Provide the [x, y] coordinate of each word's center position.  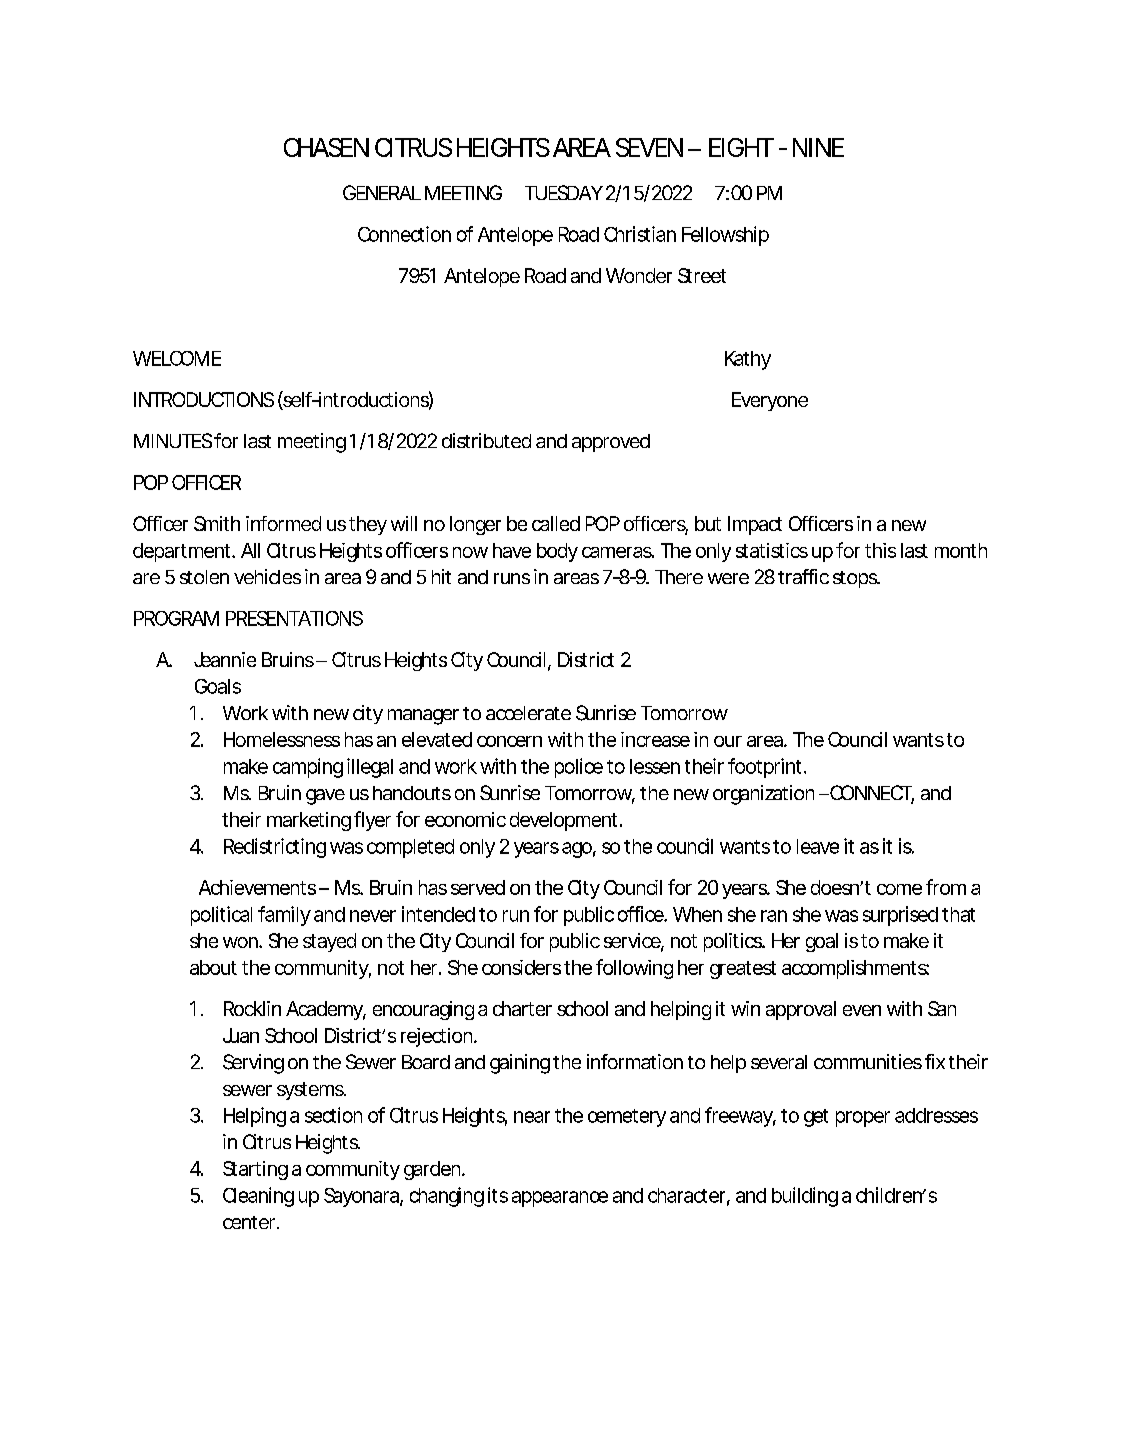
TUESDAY [564, 192]
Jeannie [225, 659]
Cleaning [258, 1197]
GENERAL [382, 192]
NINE [818, 147]
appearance [560, 1199]
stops [856, 579]
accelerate [528, 713]
